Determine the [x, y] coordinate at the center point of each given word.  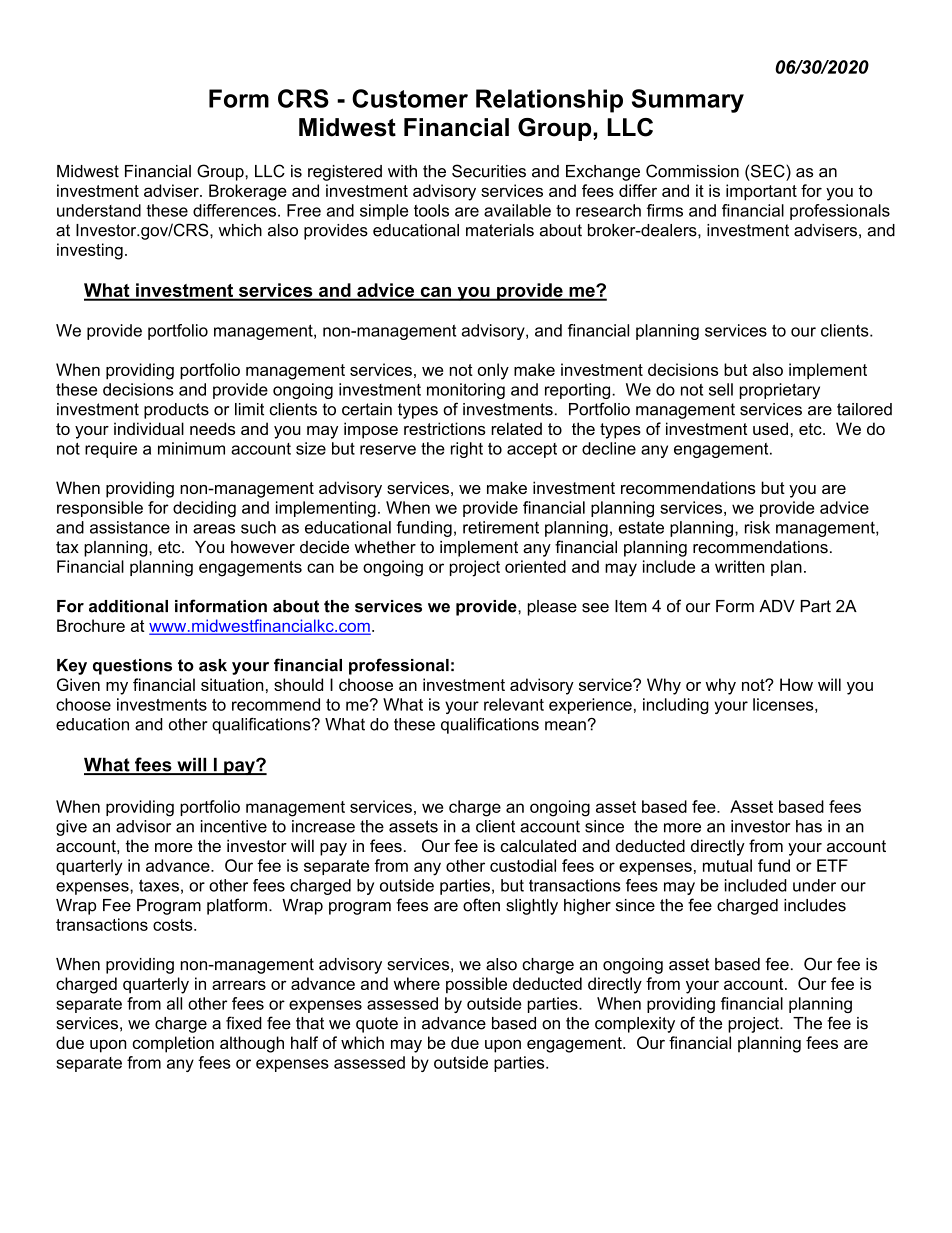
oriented [535, 566]
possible [476, 985]
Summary [688, 101]
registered [345, 173]
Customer [410, 98]
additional [128, 606]
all [174, 1003]
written [740, 566]
